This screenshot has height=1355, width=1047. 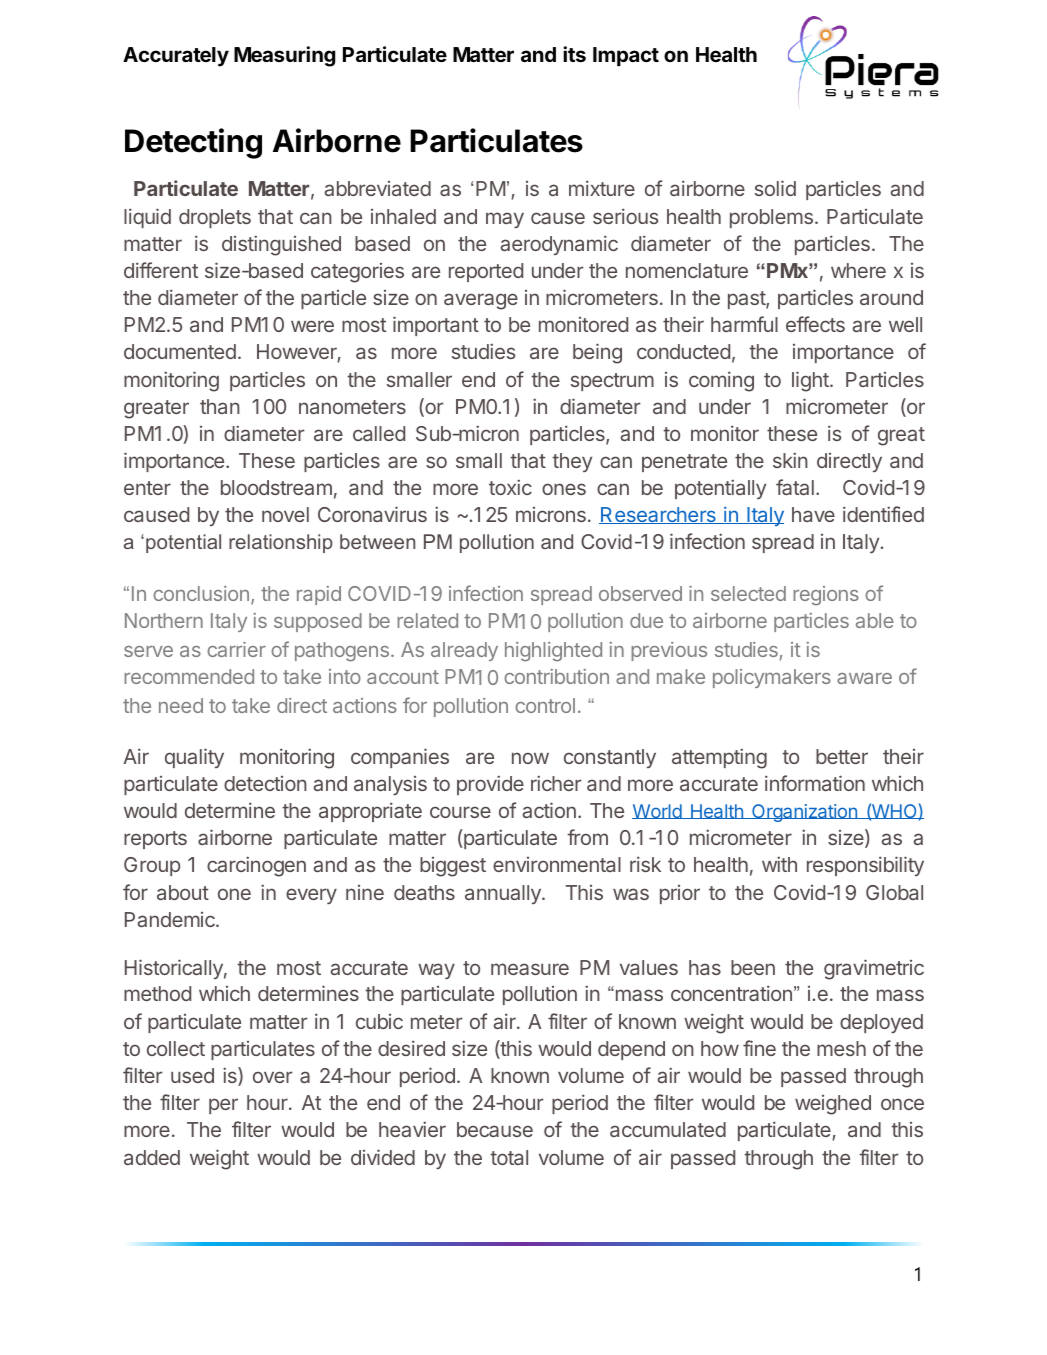 What do you see at coordinates (557, 864) in the screenshot?
I see `environmental` at bounding box center [557, 864].
